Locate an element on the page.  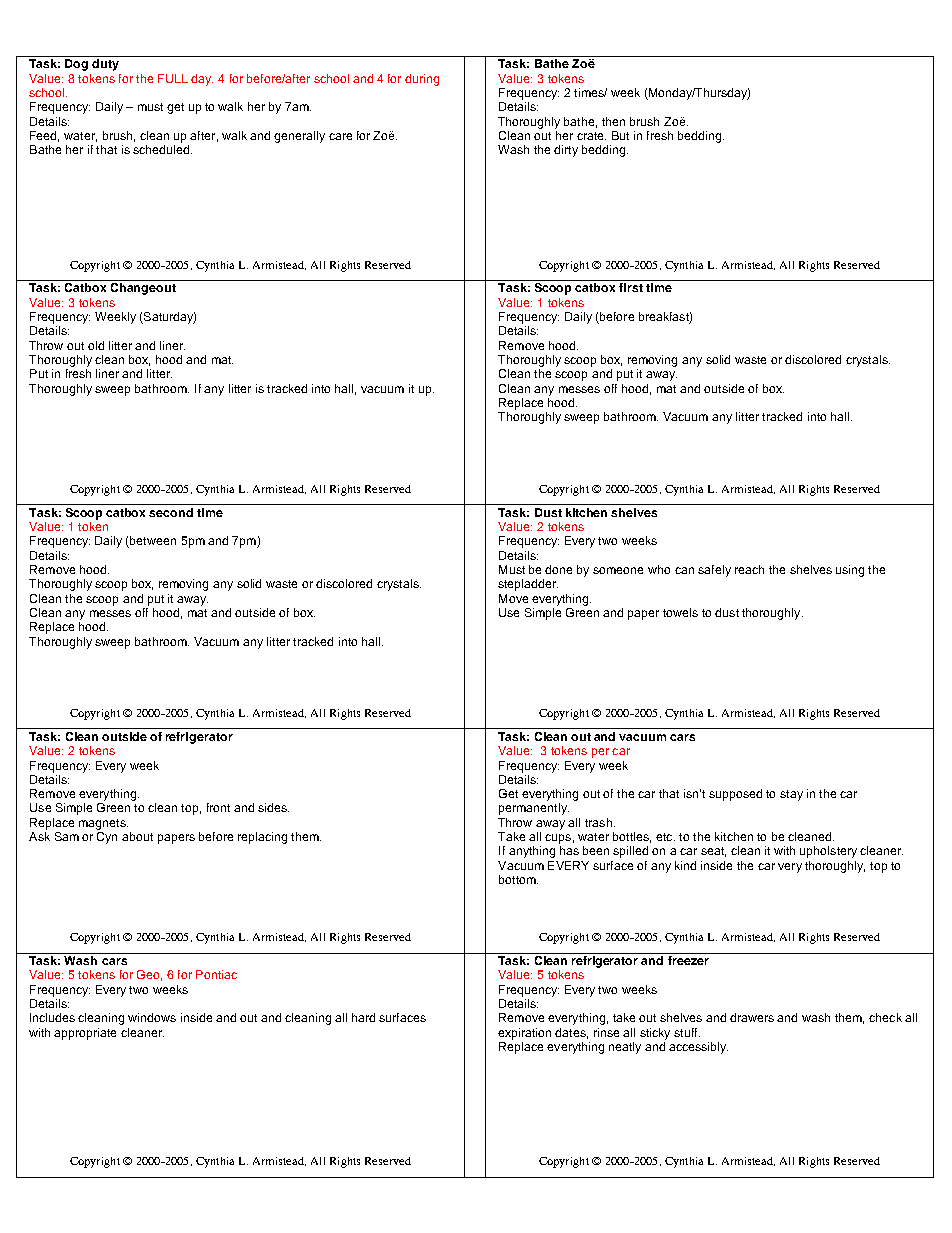
stay is located at coordinates (791, 795).
